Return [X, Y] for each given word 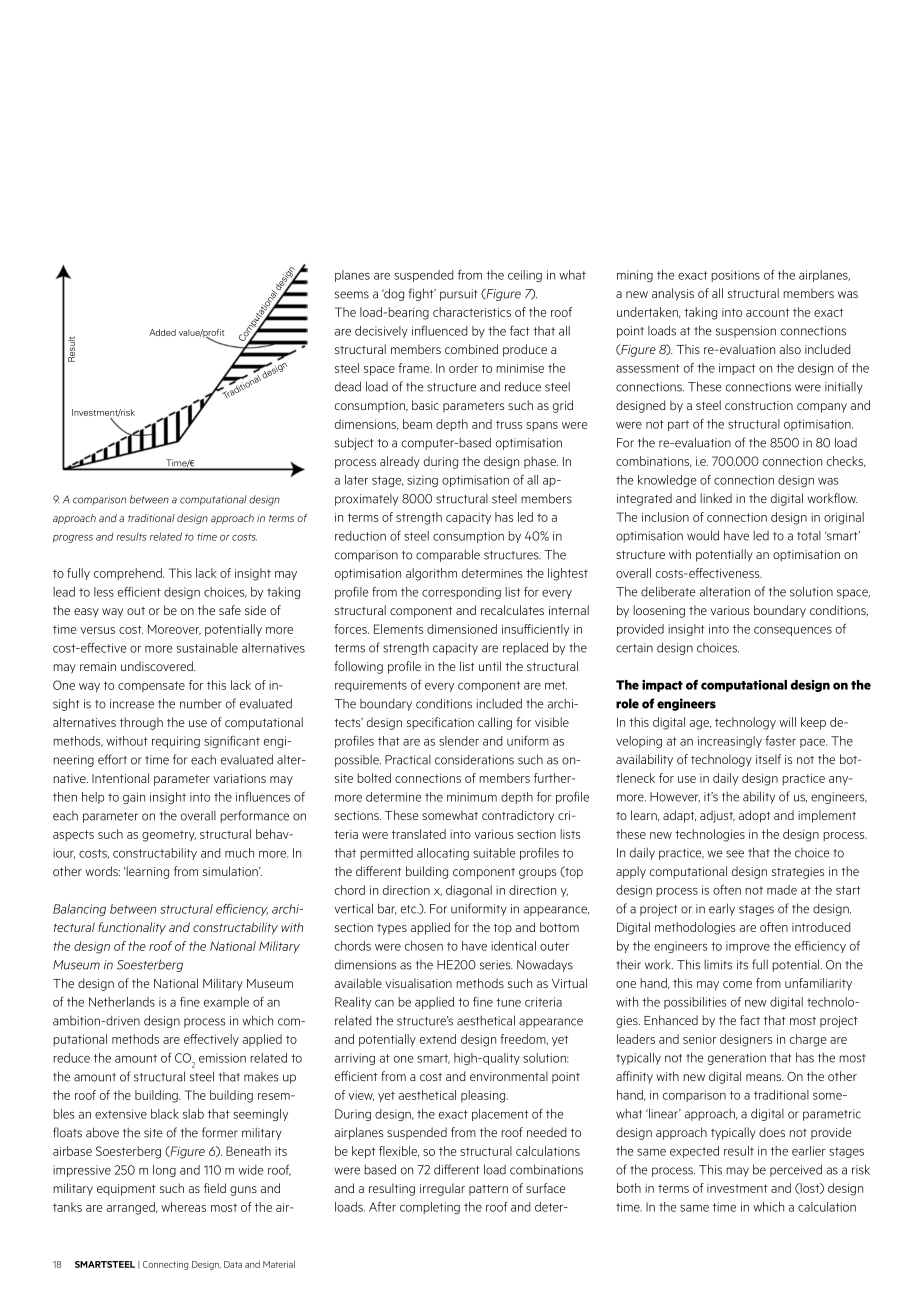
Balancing [79, 910]
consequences [793, 631]
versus [97, 630]
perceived [796, 1170]
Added [162, 332]
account [767, 312]
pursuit [458, 295]
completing [430, 1208]
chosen [424, 946]
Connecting [165, 1265]
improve [748, 947]
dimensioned [462, 629]
